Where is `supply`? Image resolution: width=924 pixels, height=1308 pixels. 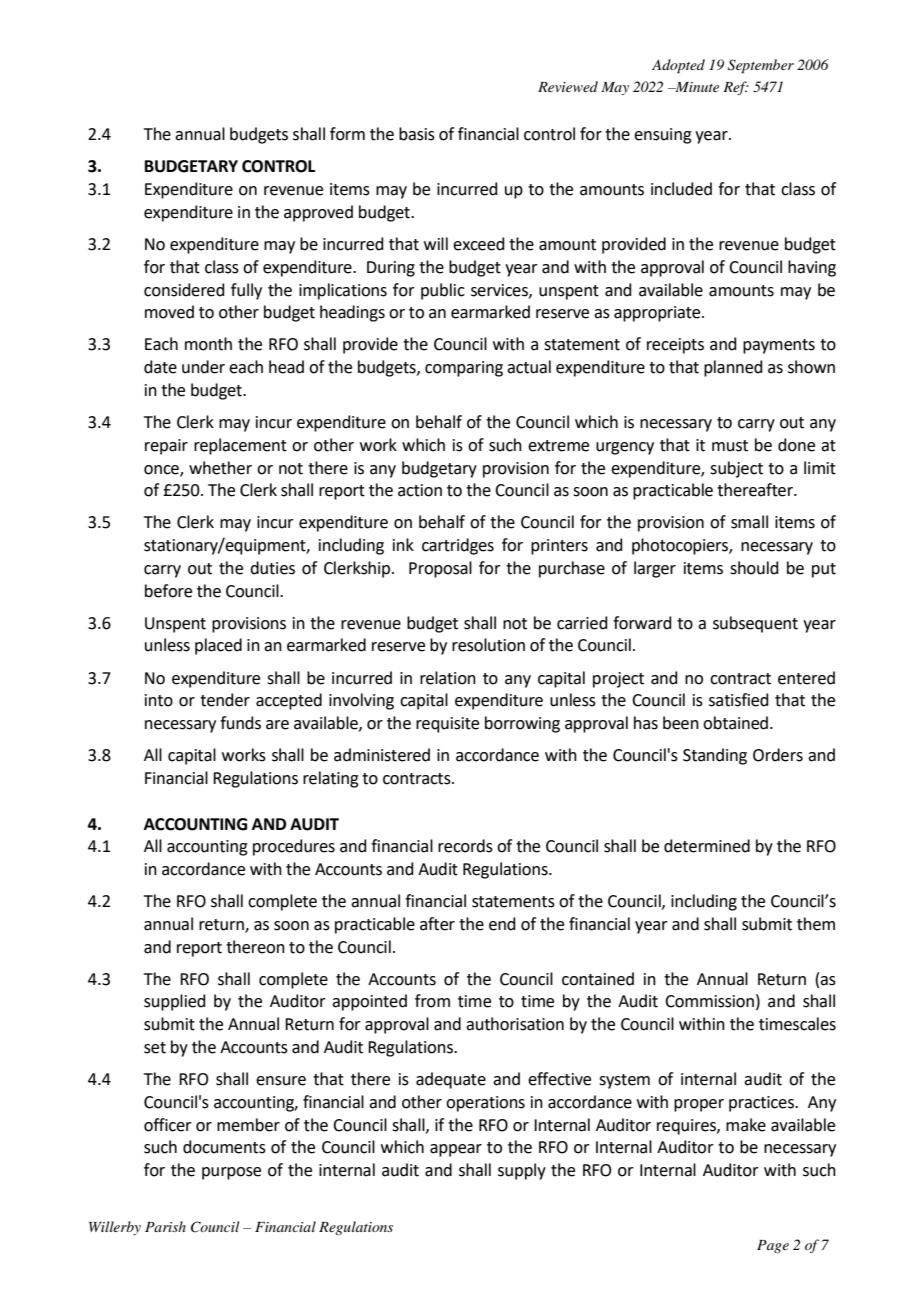 supply is located at coordinates (522, 1171).
